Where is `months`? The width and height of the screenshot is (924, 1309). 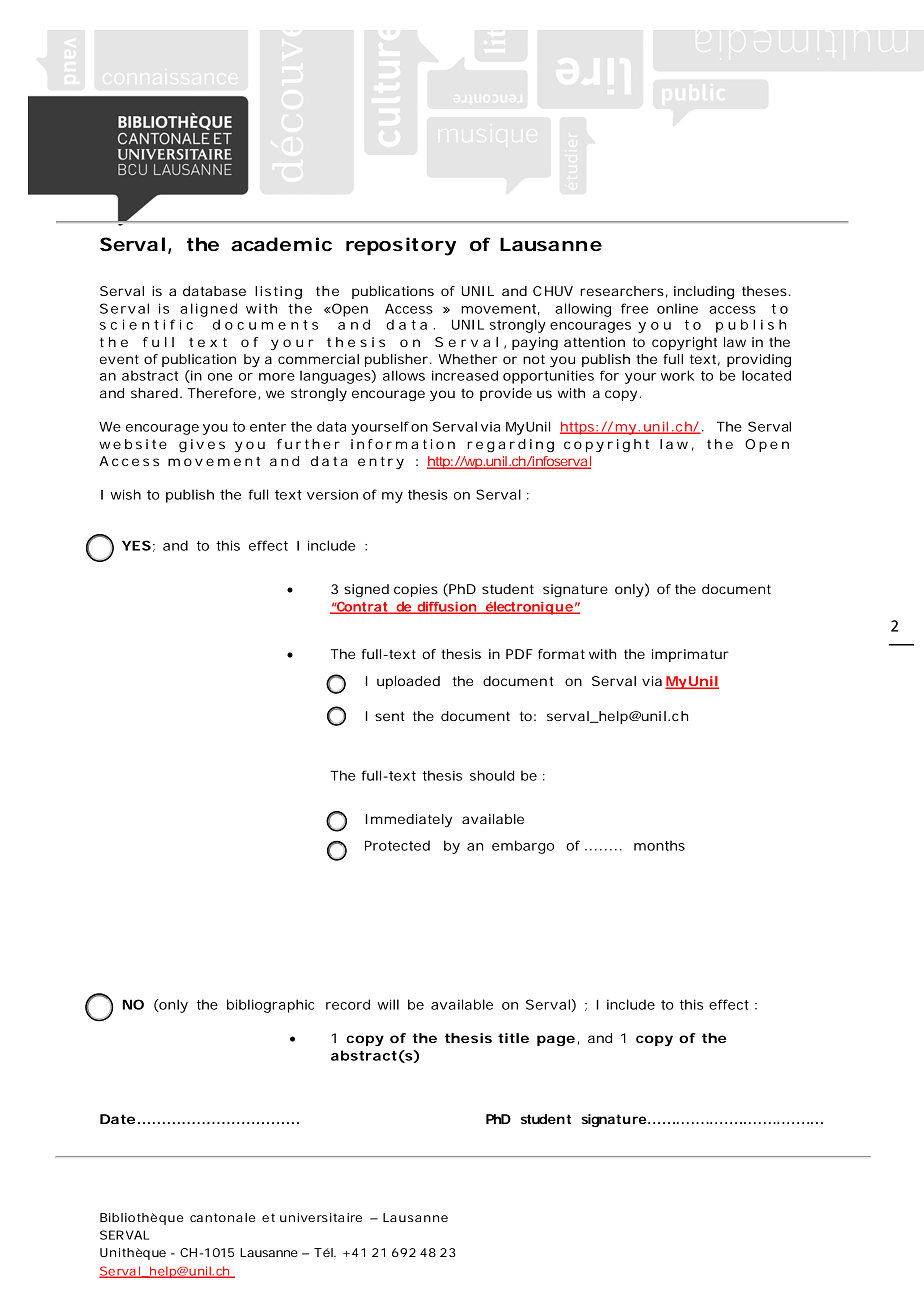 months is located at coordinates (659, 845).
